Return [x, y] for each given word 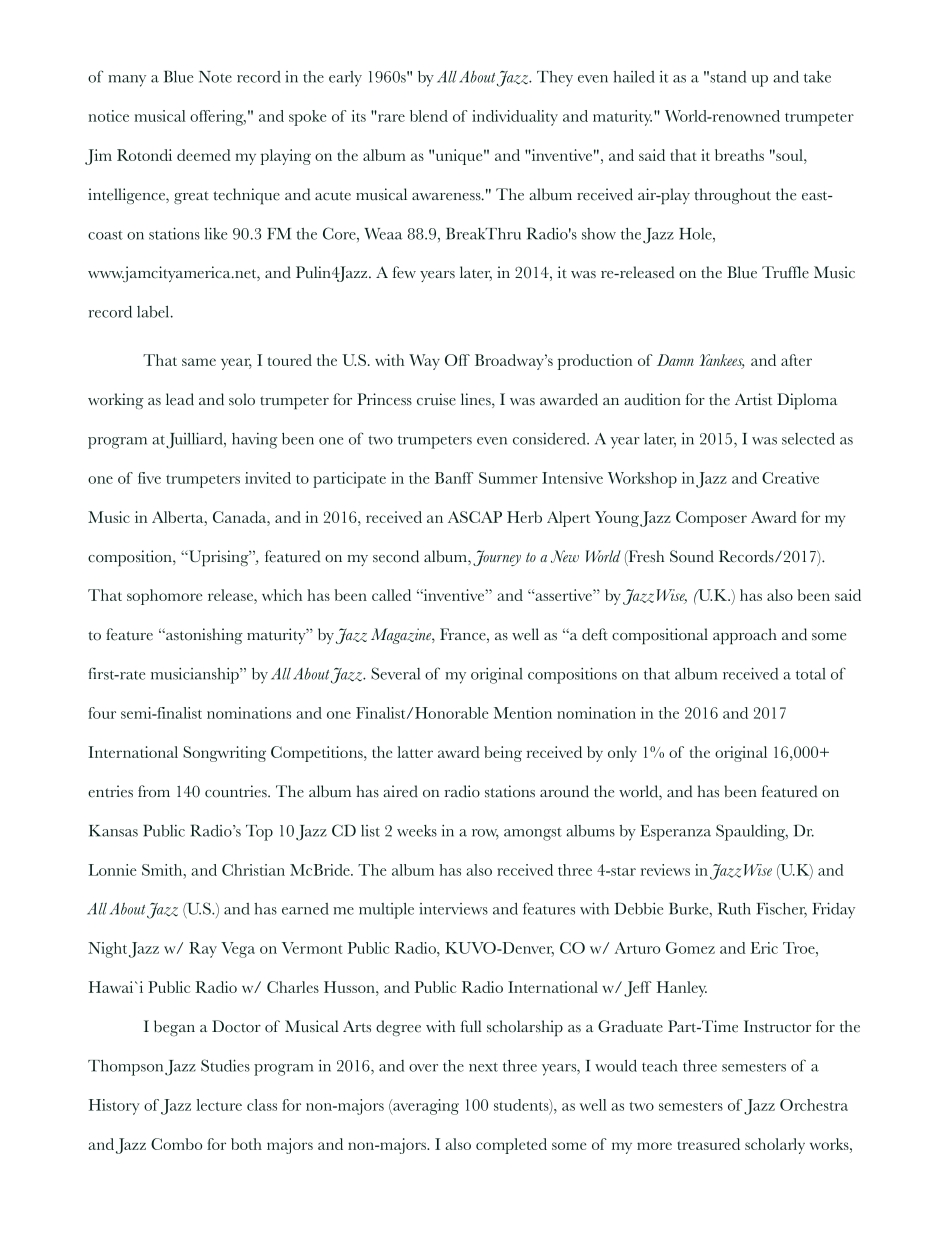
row [485, 834]
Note [215, 77]
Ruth [734, 908]
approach [745, 636]
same [199, 362]
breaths [739, 155]
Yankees [722, 361]
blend [429, 116]
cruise [436, 399]
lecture [219, 1105]
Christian [253, 870]
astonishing [203, 636]
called [391, 595]
